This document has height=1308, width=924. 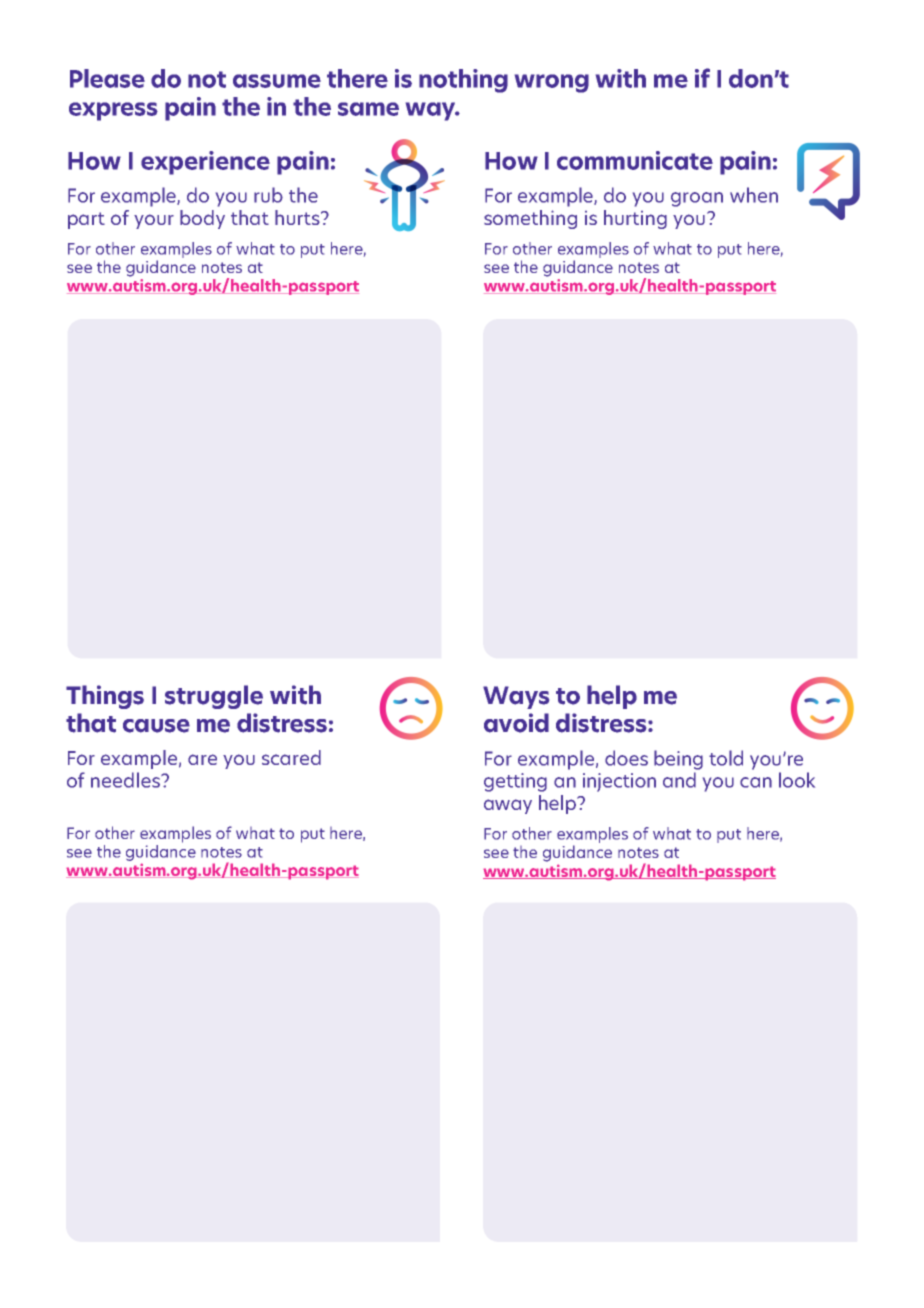 What do you see at coordinates (463, 81) in the document?
I see `nothing` at bounding box center [463, 81].
